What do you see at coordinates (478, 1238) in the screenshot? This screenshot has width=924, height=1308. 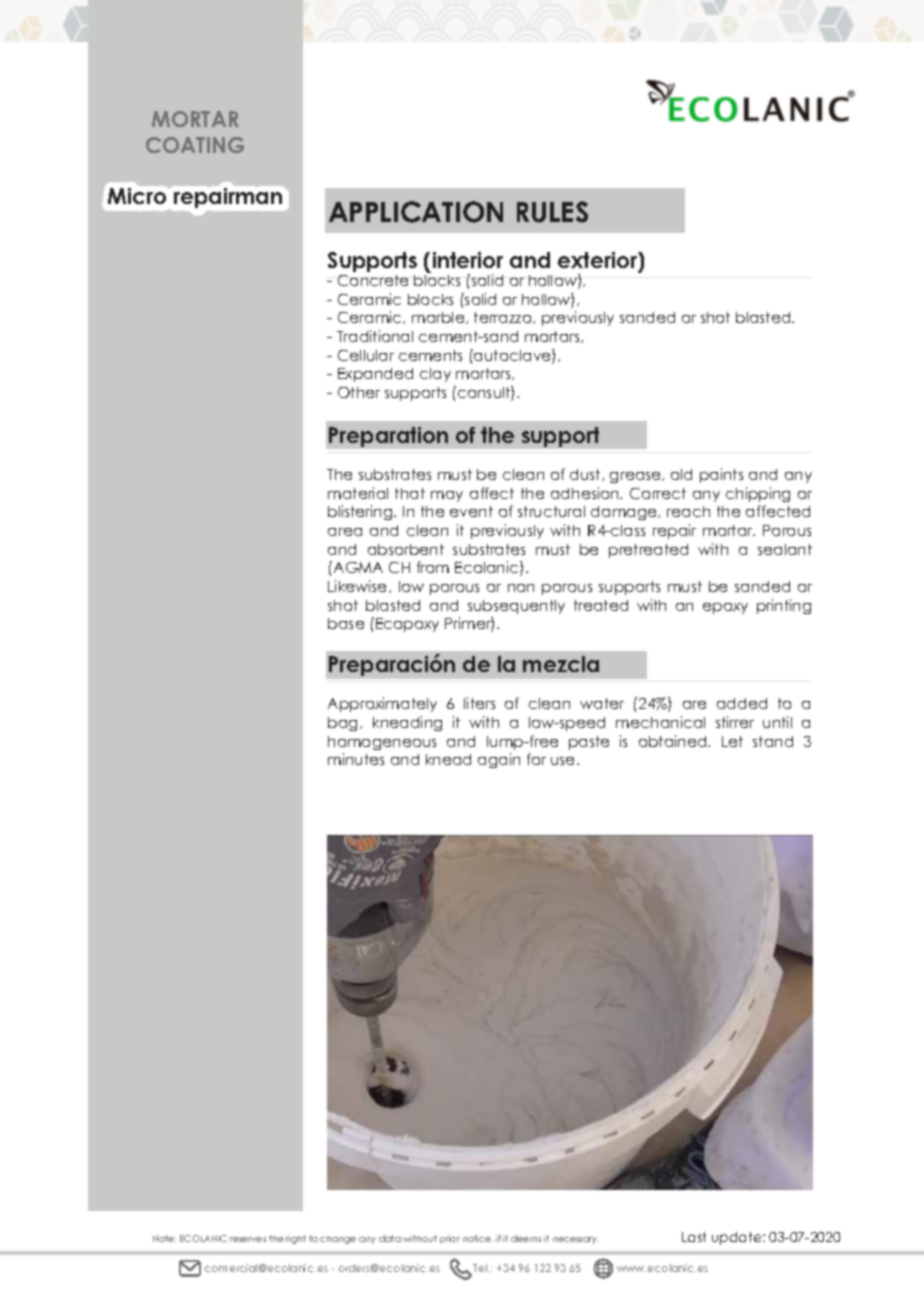 I see `notice` at bounding box center [478, 1238].
